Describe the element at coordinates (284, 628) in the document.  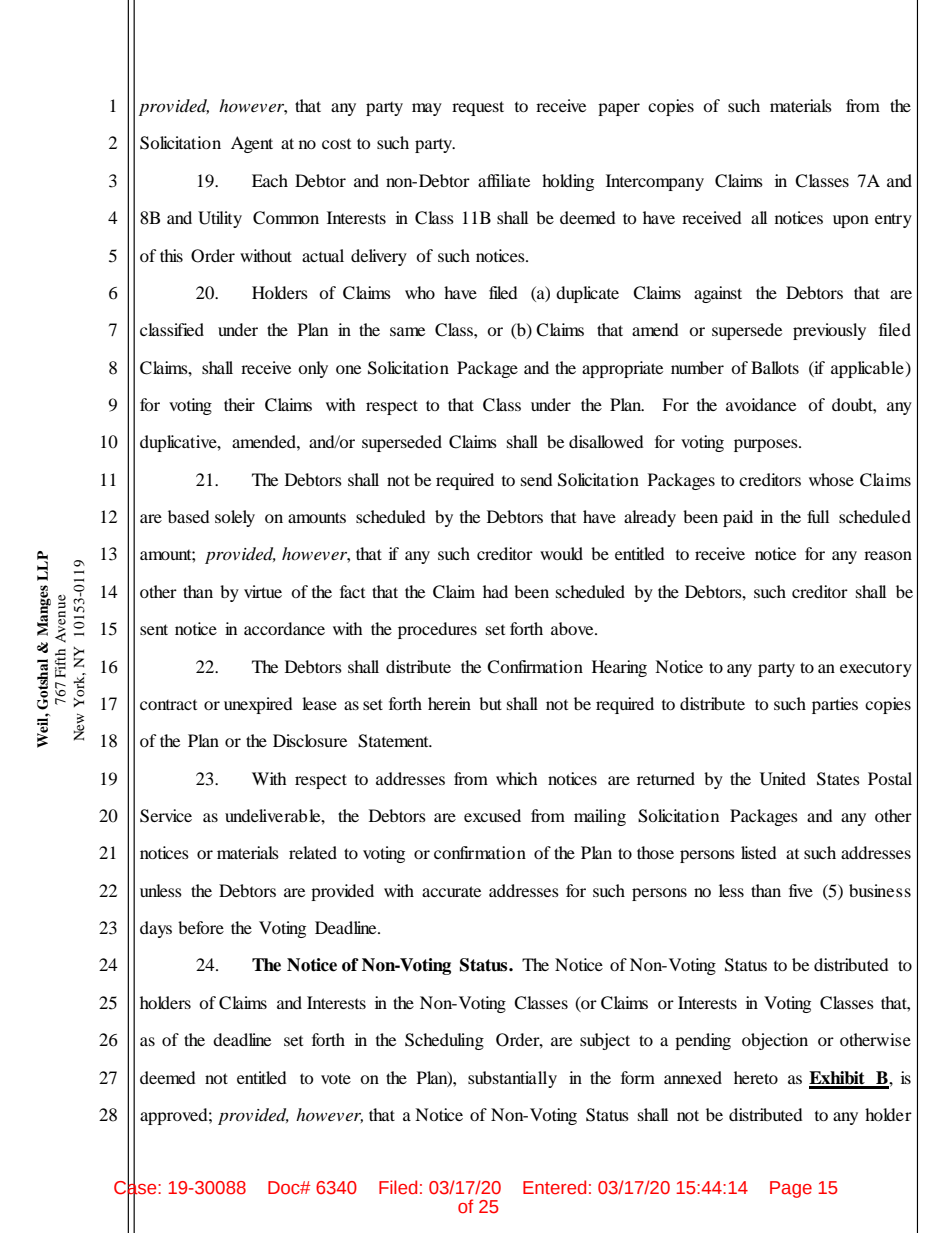
I see `accordance` at that location.
